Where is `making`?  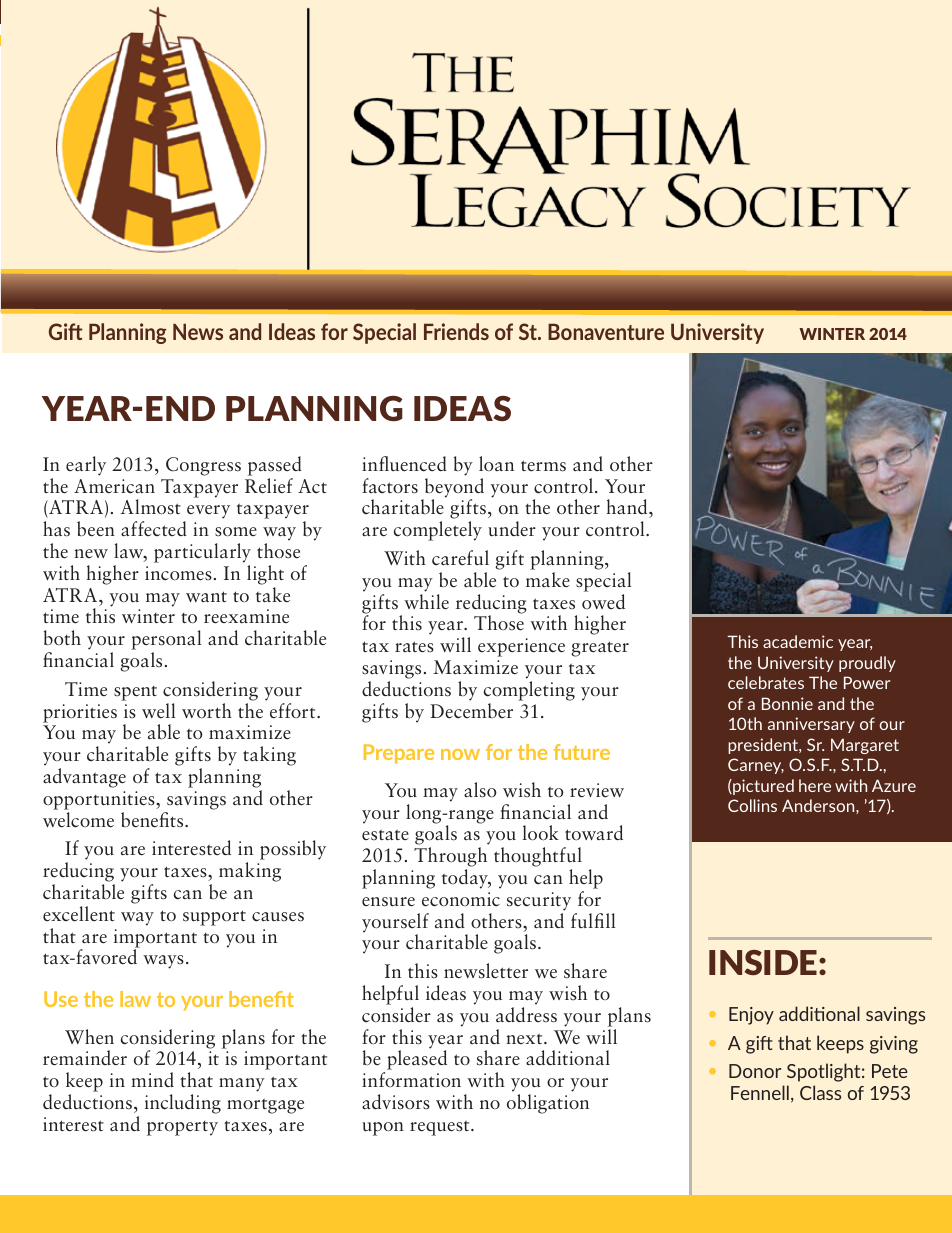 making is located at coordinates (250, 872).
